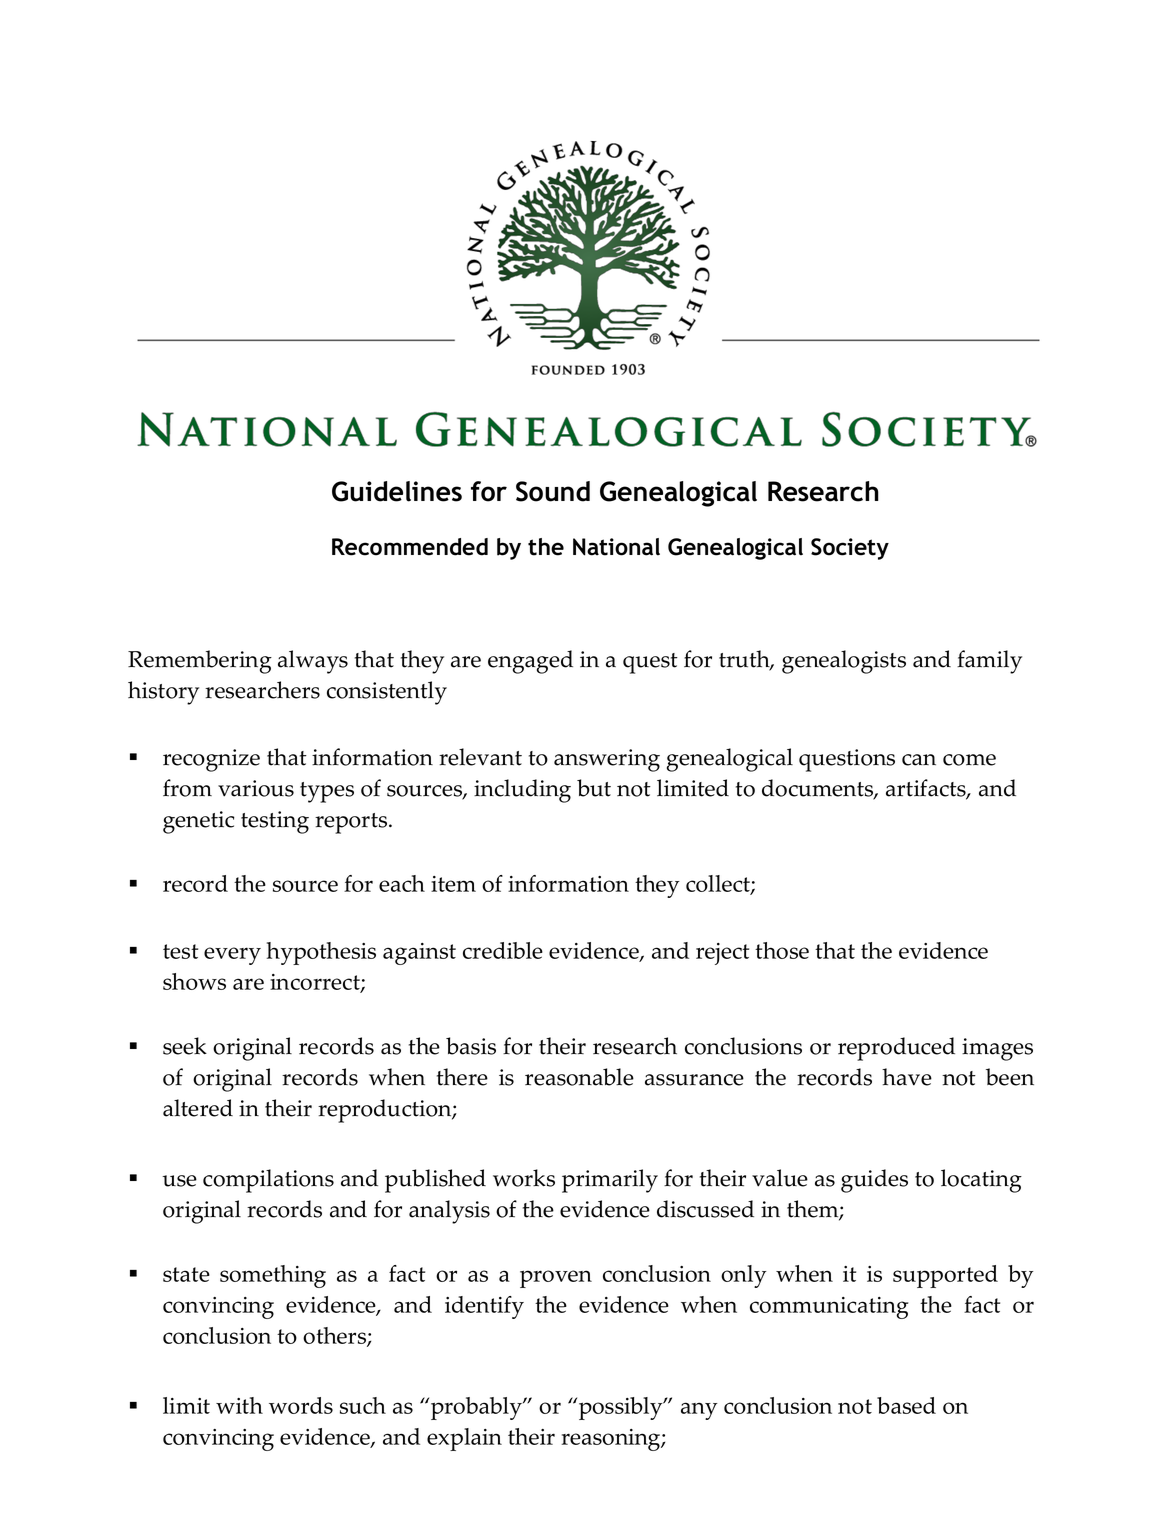 The width and height of the screenshot is (1172, 1516). Describe the element at coordinates (622, 1408) in the screenshot. I see `possibly` at that location.
